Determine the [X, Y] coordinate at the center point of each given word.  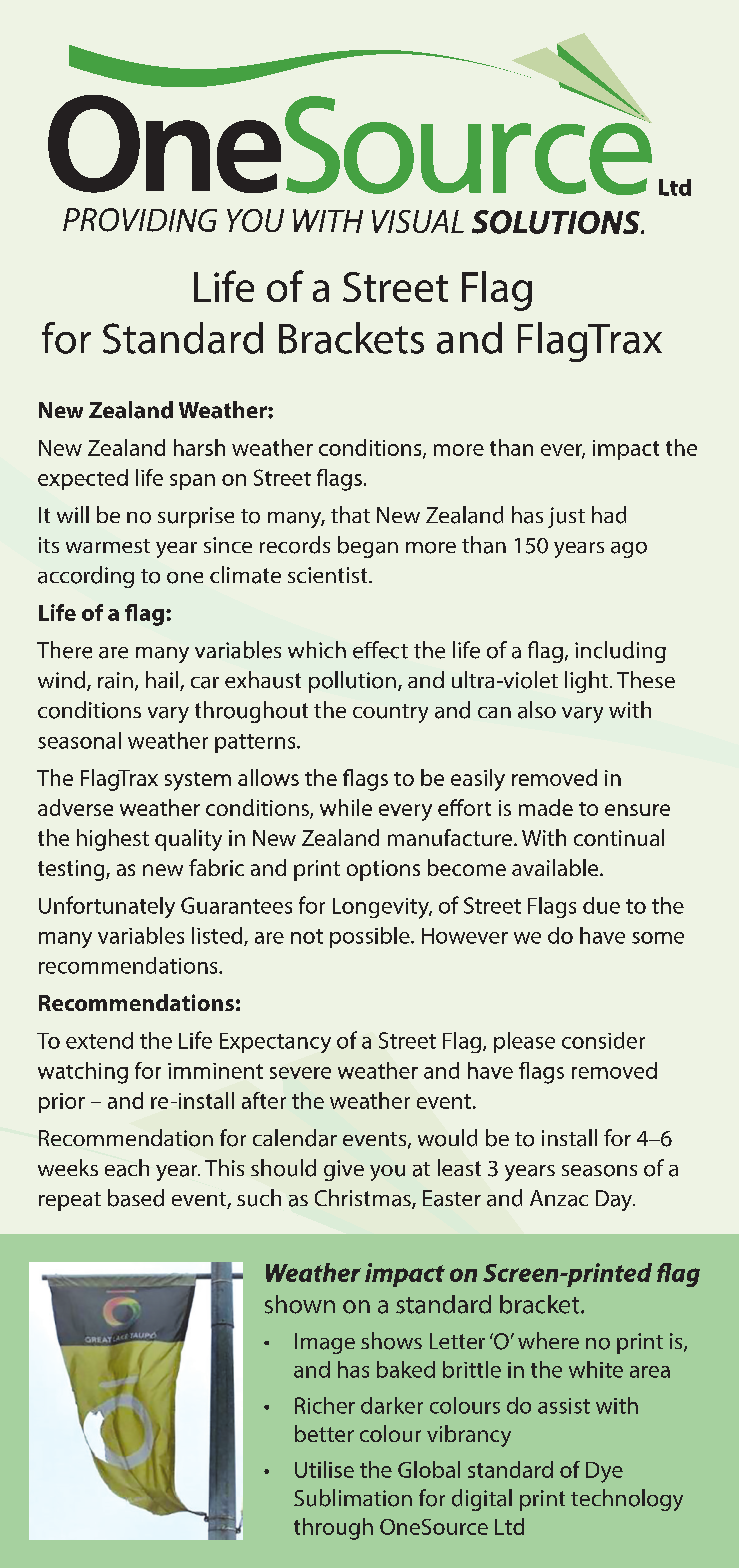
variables [141, 935]
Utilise [324, 1469]
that [350, 514]
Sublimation [353, 1498]
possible [371, 937]
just [566, 517]
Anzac [559, 1198]
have [602, 935]
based [136, 1198]
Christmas [364, 1199]
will [73, 514]
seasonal [79, 740]
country [390, 713]
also [537, 710]
